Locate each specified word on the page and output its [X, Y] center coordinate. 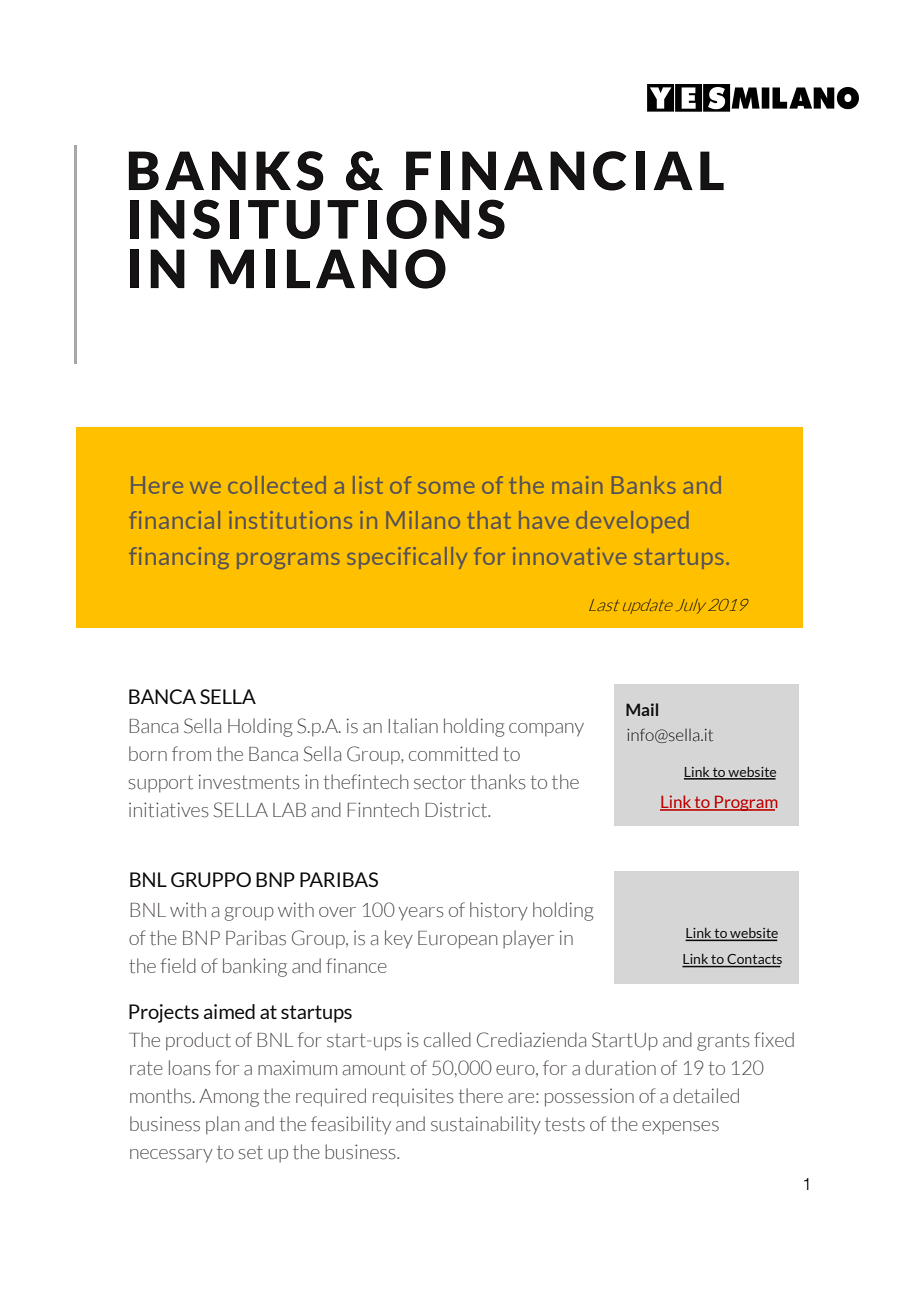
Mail [642, 709]
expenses [680, 1128]
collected [277, 485]
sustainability [486, 1125]
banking [255, 967]
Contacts [753, 960]
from [191, 753]
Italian [413, 726]
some [446, 488]
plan [223, 1125]
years [421, 914]
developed [632, 522]
